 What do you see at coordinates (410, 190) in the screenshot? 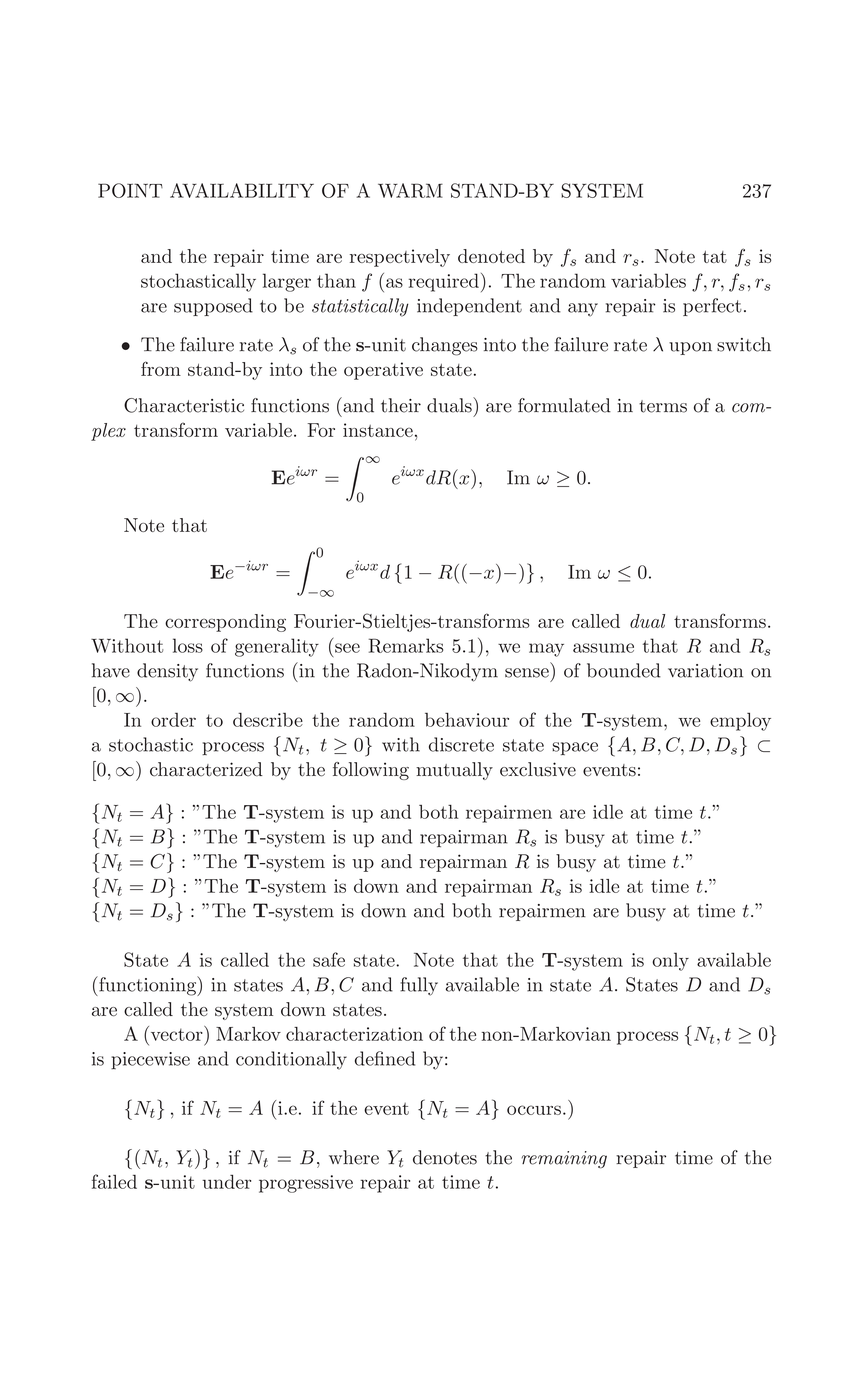
I see `WARM` at bounding box center [410, 190].
